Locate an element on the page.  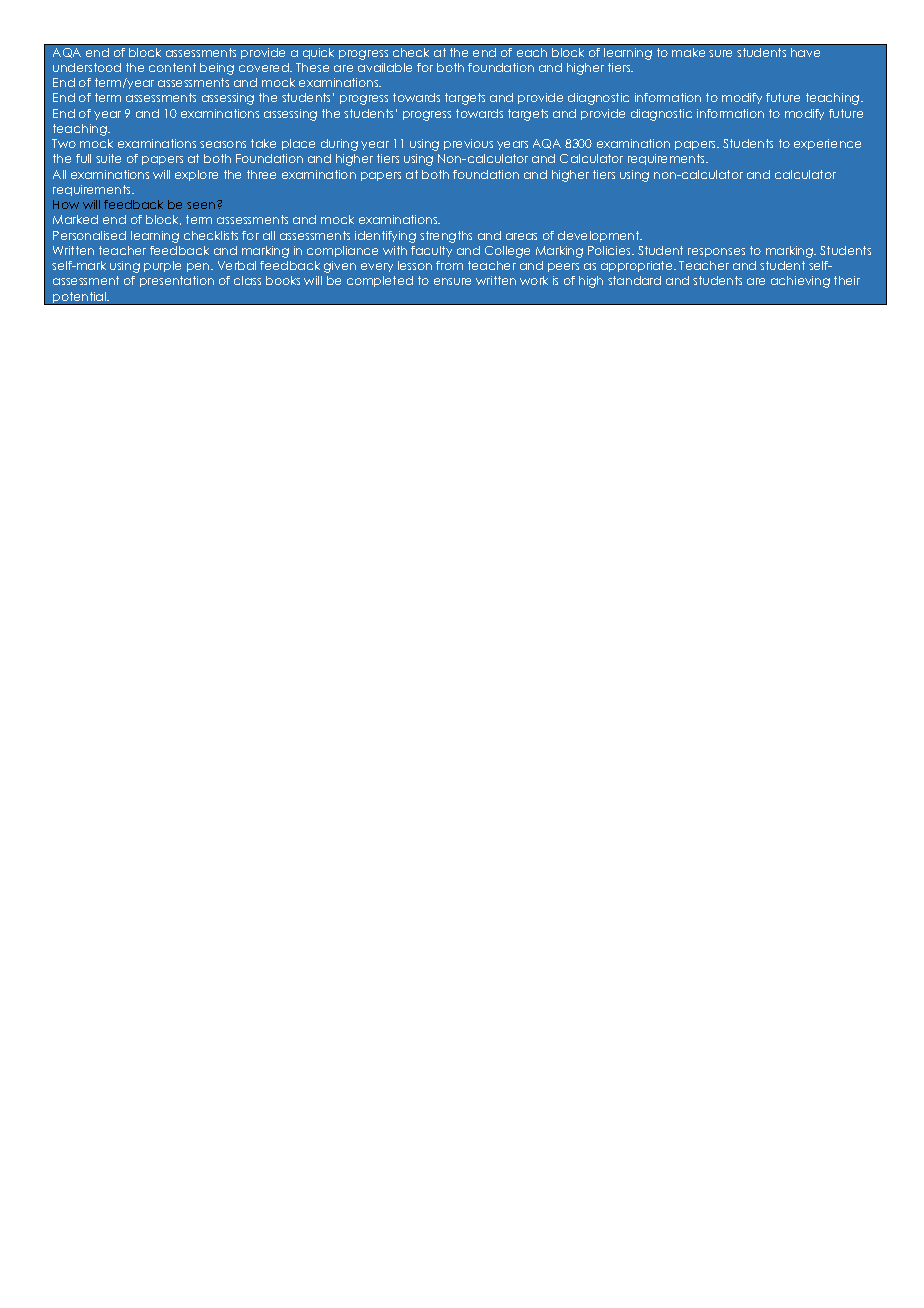
previous is located at coordinates (468, 144).
